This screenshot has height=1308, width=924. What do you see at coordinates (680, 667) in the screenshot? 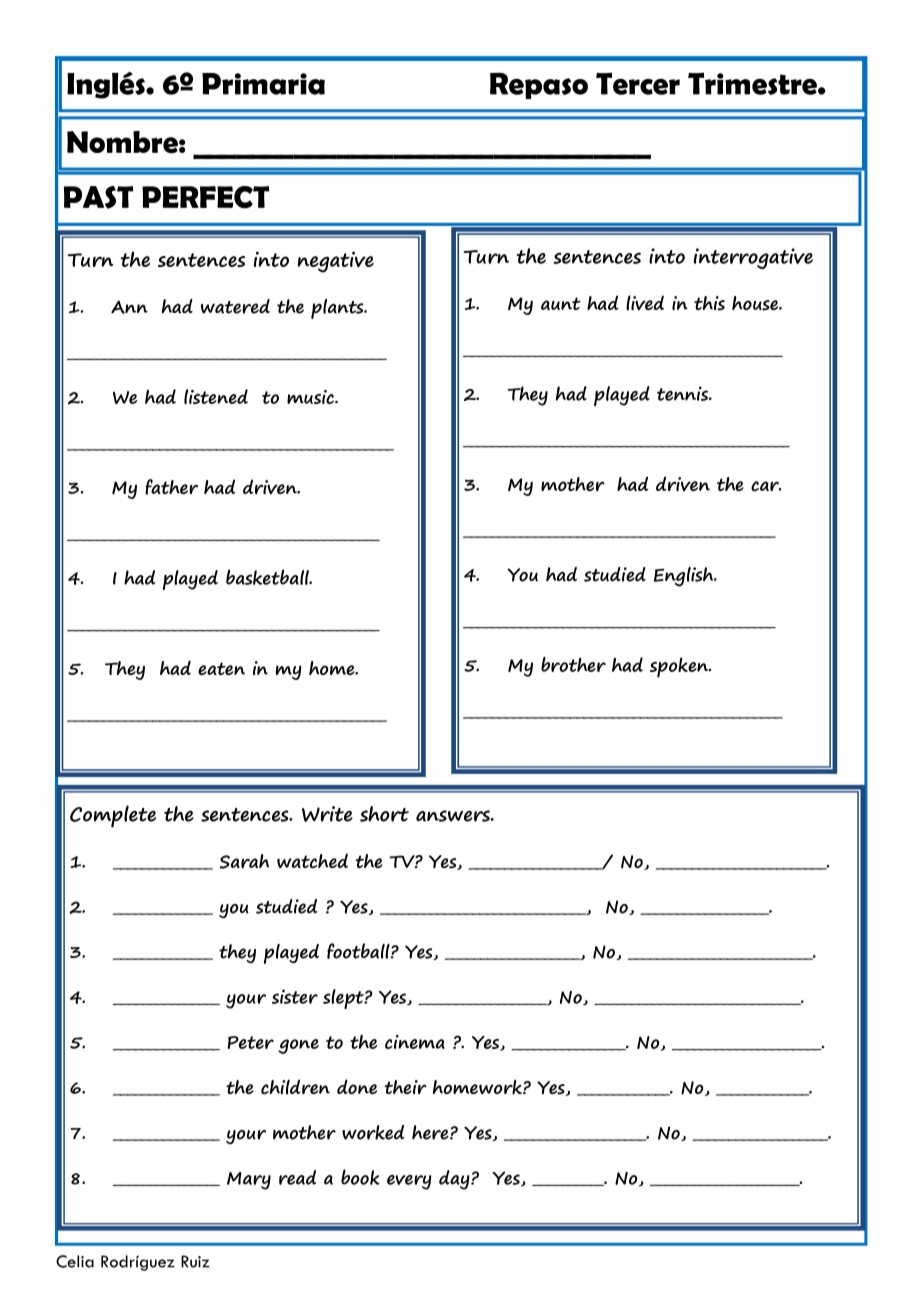
I see `spoken` at bounding box center [680, 667].
